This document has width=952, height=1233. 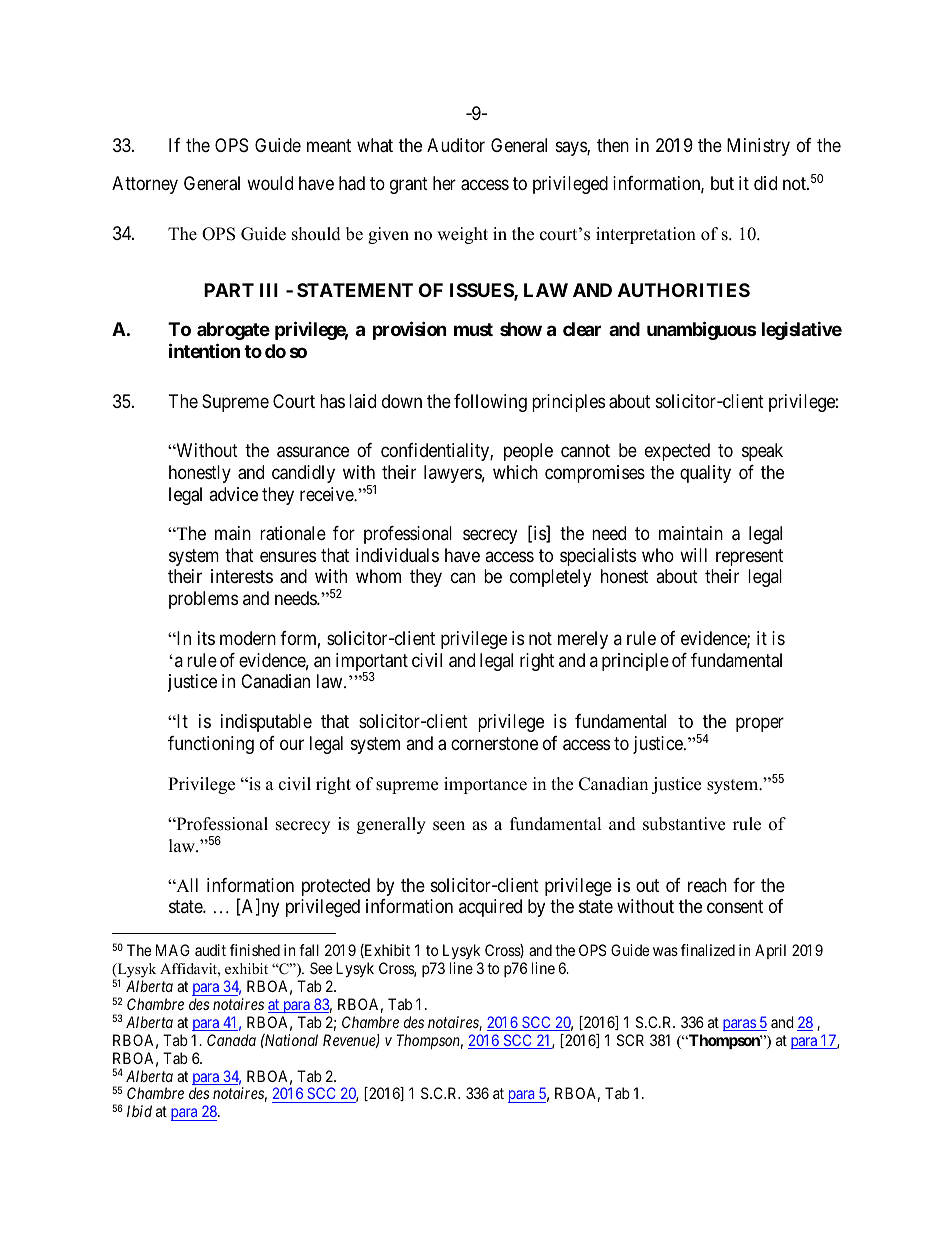 I want to click on following, so click(x=490, y=403).
